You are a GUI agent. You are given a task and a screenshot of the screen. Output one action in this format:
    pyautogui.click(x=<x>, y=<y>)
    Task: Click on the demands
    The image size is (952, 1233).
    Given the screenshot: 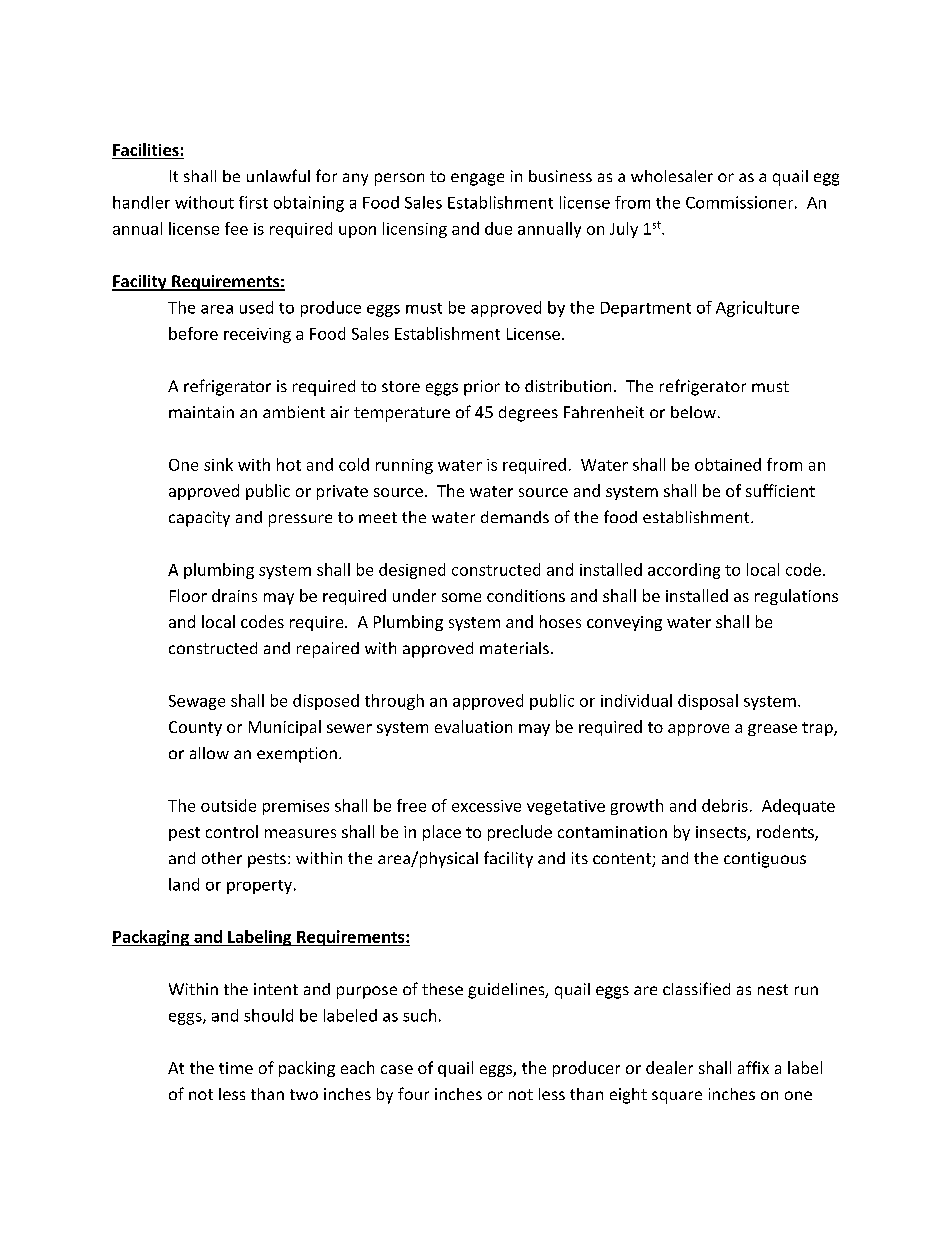 What is the action you would take?
    pyautogui.click(x=515, y=517)
